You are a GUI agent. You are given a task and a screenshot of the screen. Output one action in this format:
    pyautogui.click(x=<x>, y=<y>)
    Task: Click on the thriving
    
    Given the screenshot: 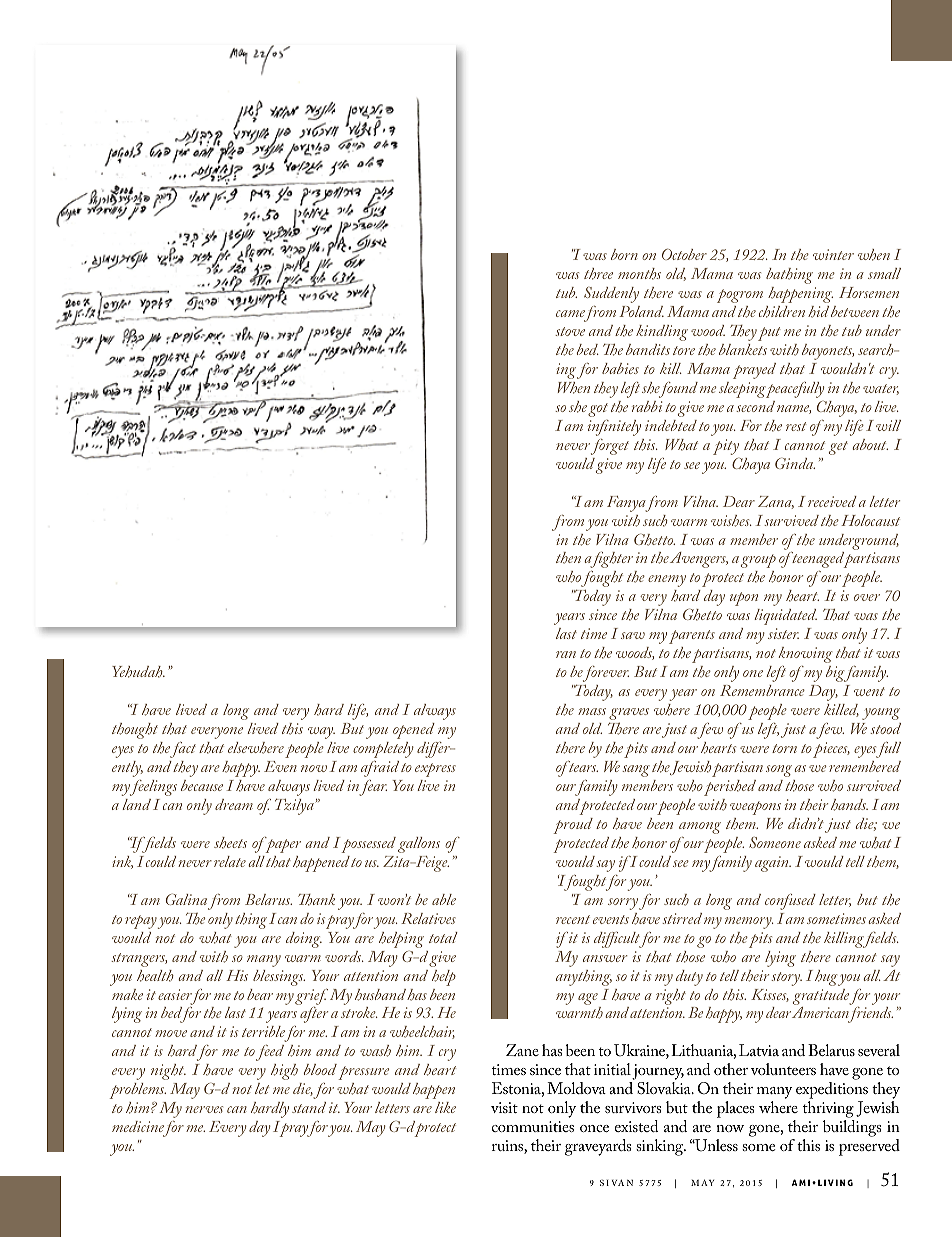 What is the action you would take?
    pyautogui.click(x=829, y=1111)
